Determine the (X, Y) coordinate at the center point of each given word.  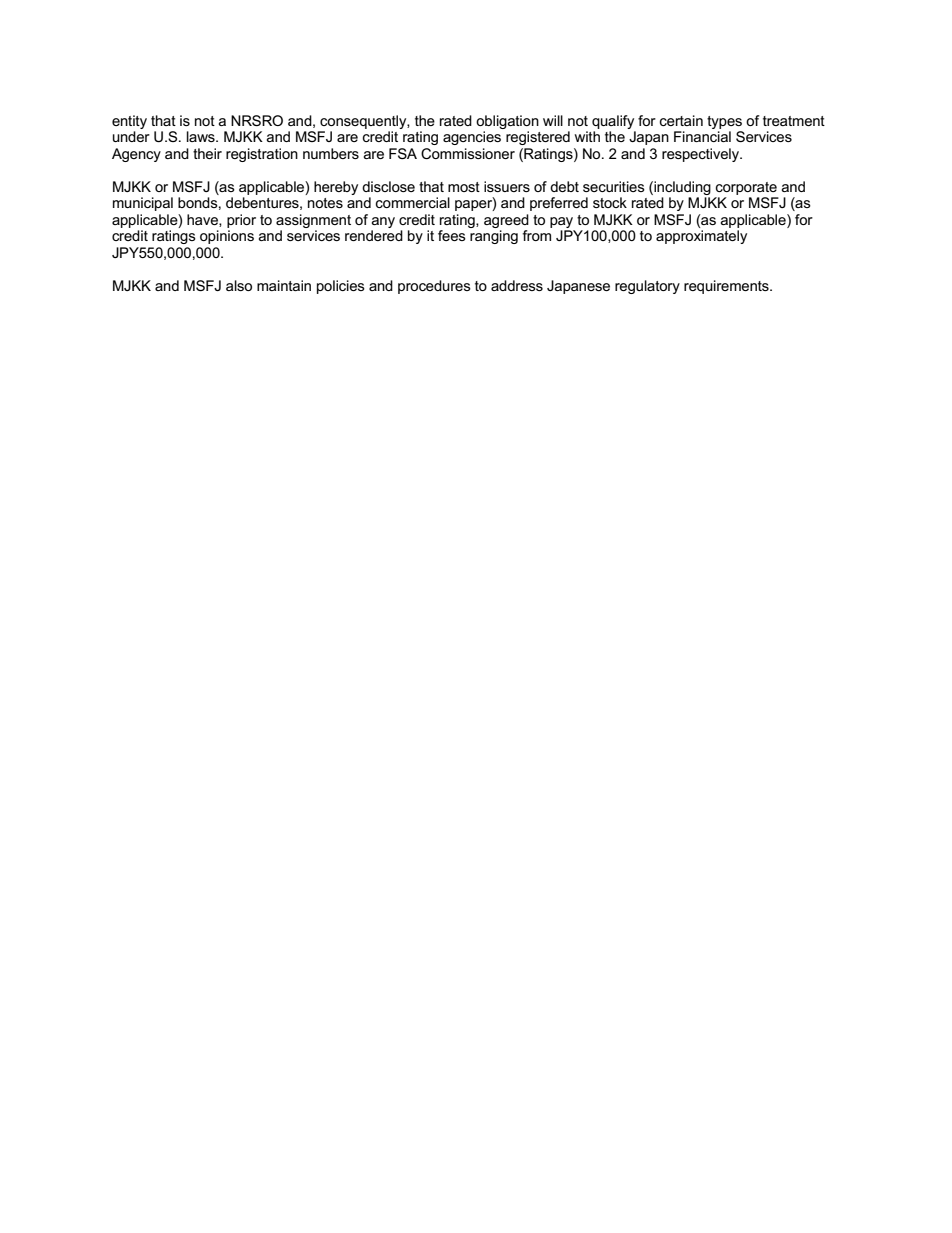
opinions (227, 237)
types (724, 122)
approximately (701, 237)
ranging (494, 237)
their (207, 153)
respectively (701, 155)
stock (610, 202)
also (239, 285)
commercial (413, 202)
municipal (143, 204)
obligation (507, 122)
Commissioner (468, 153)
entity (129, 122)
